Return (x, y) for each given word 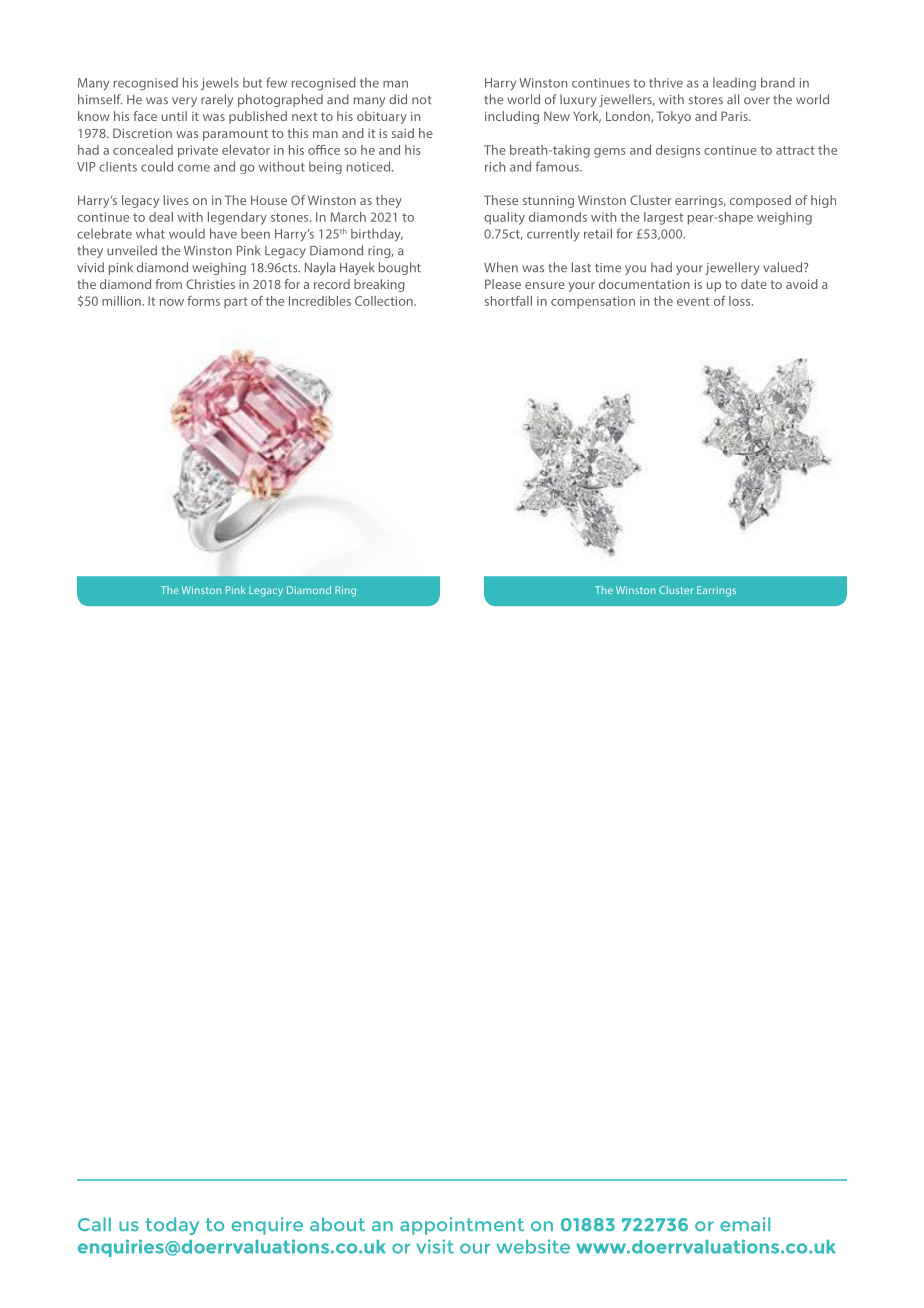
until (174, 116)
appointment (462, 1226)
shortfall (508, 301)
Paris (735, 116)
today (172, 1226)
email (745, 1224)
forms (203, 301)
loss (741, 301)
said (403, 133)
